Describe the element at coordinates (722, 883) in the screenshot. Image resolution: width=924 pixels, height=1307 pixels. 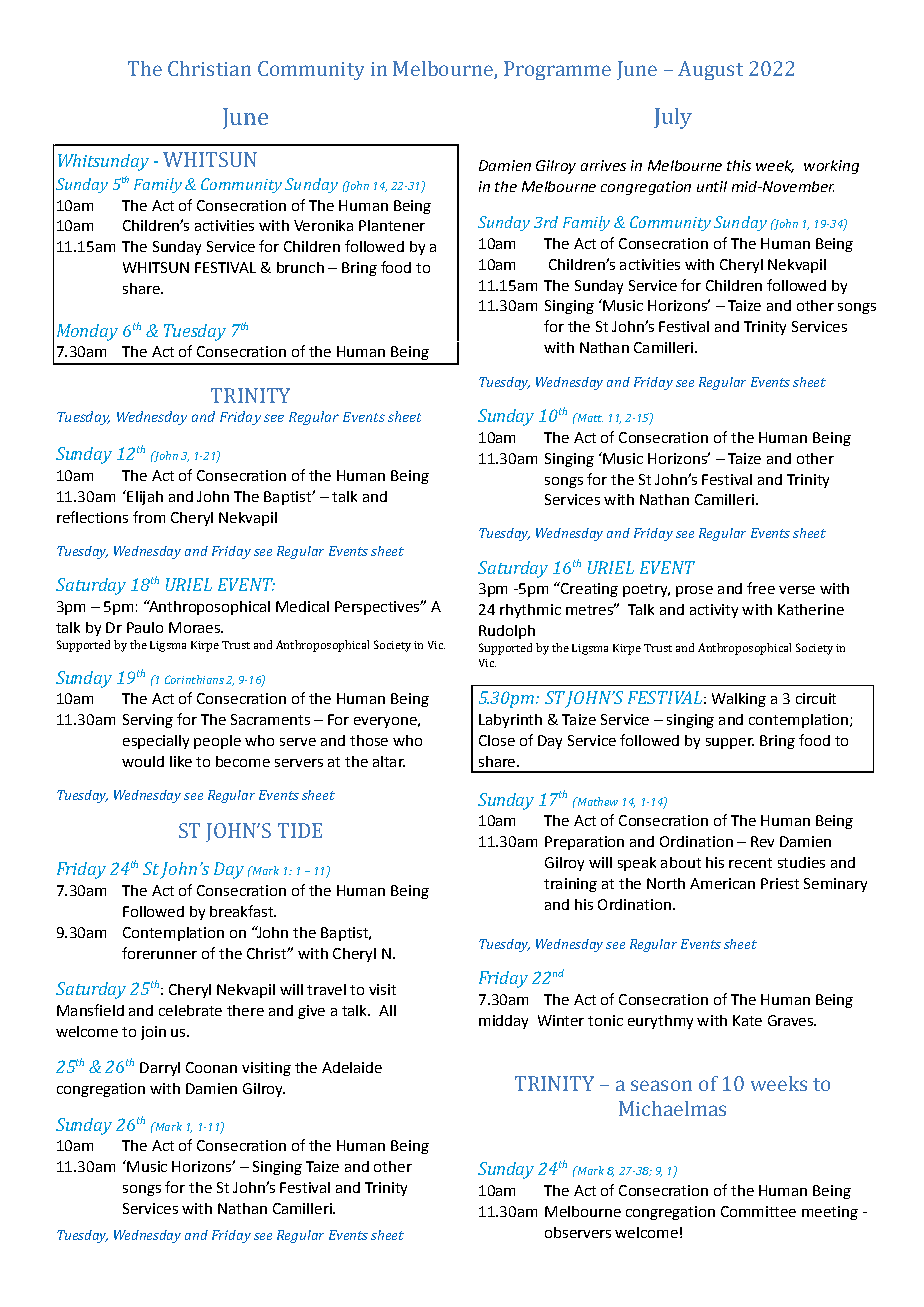
I see `American` at that location.
